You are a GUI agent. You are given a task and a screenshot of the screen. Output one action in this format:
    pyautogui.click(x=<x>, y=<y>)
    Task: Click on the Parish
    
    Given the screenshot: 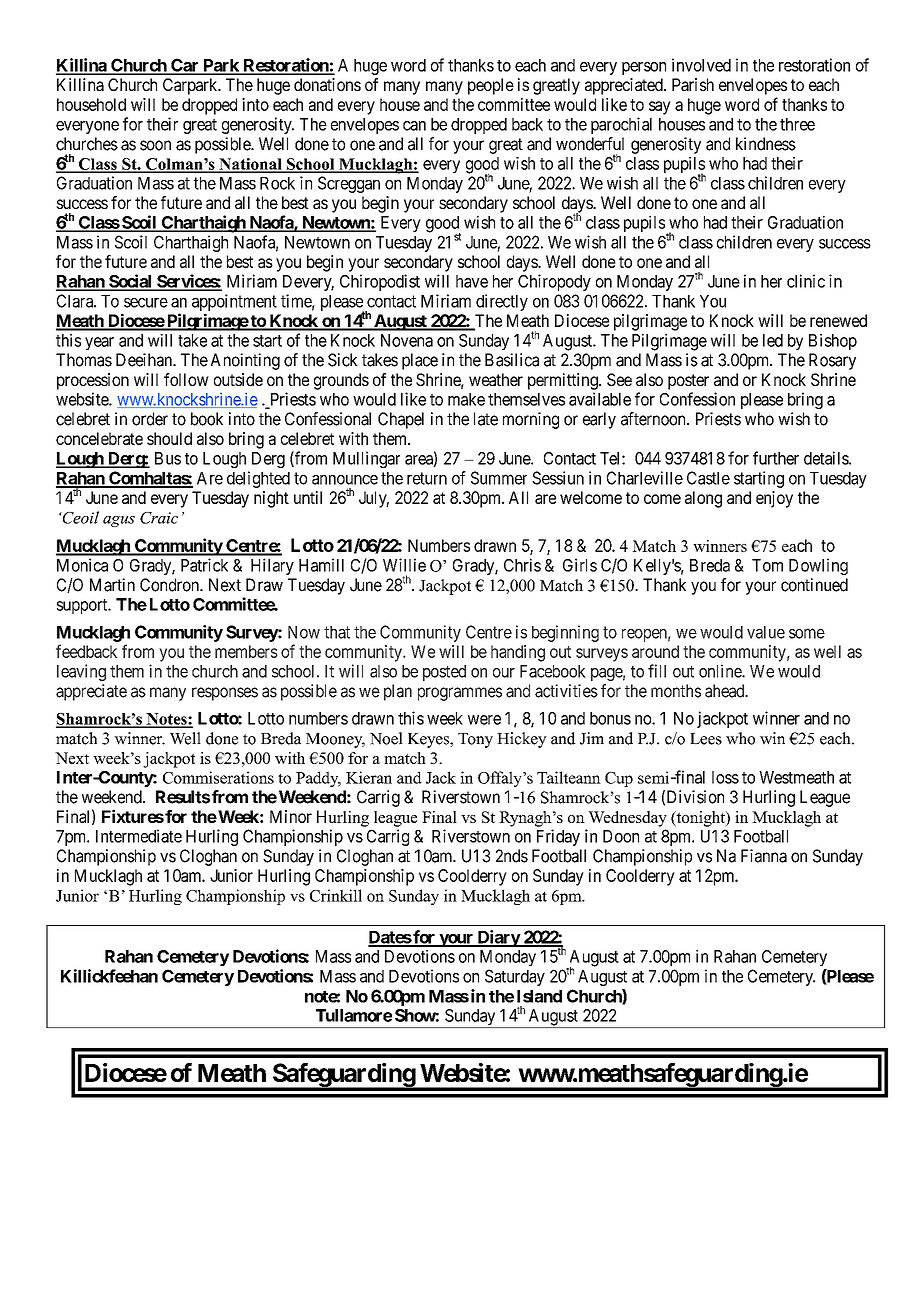 What is the action you would take?
    pyautogui.click(x=693, y=84)
